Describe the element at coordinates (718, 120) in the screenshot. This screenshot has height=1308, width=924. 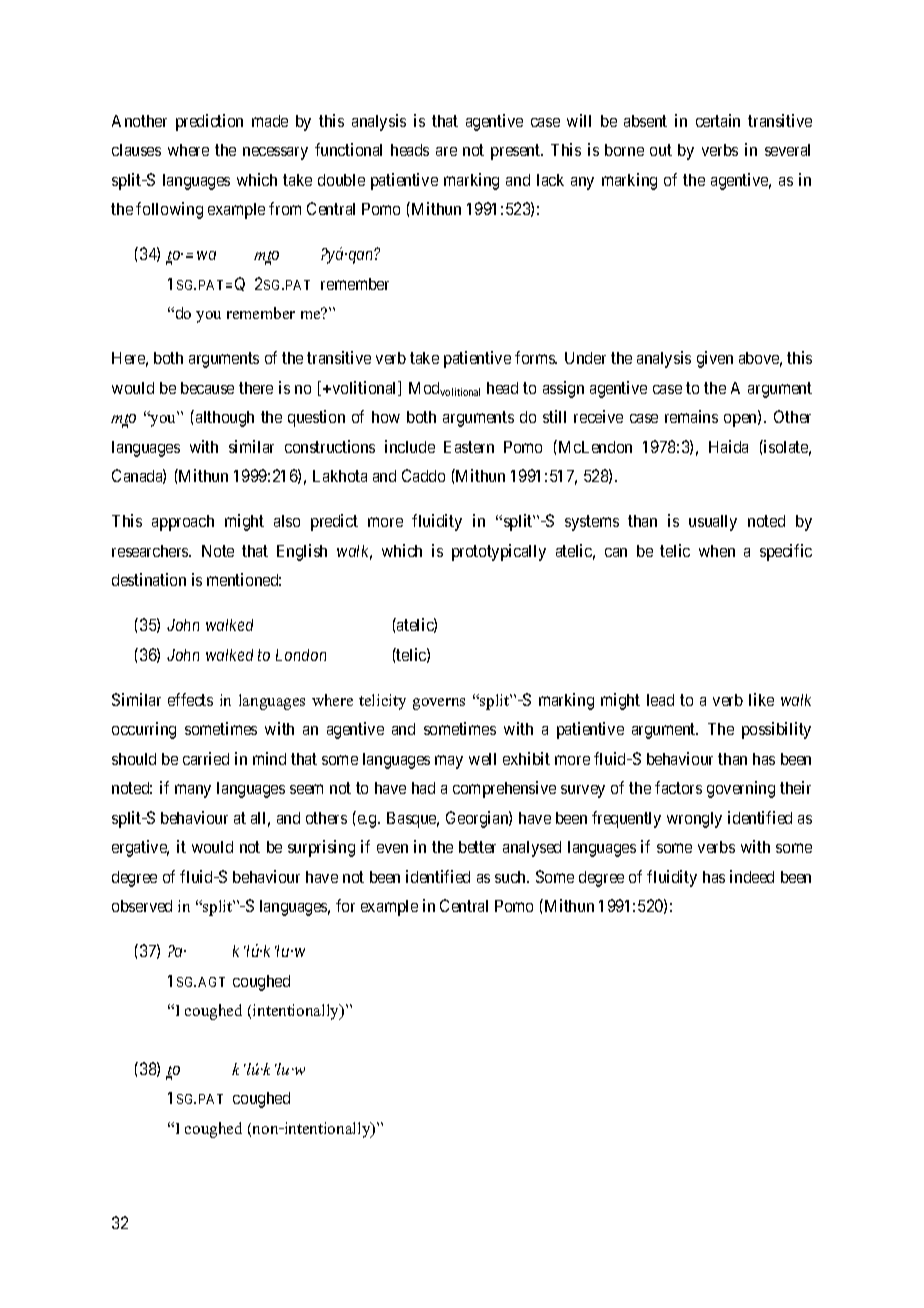
I see `certain` at that location.
